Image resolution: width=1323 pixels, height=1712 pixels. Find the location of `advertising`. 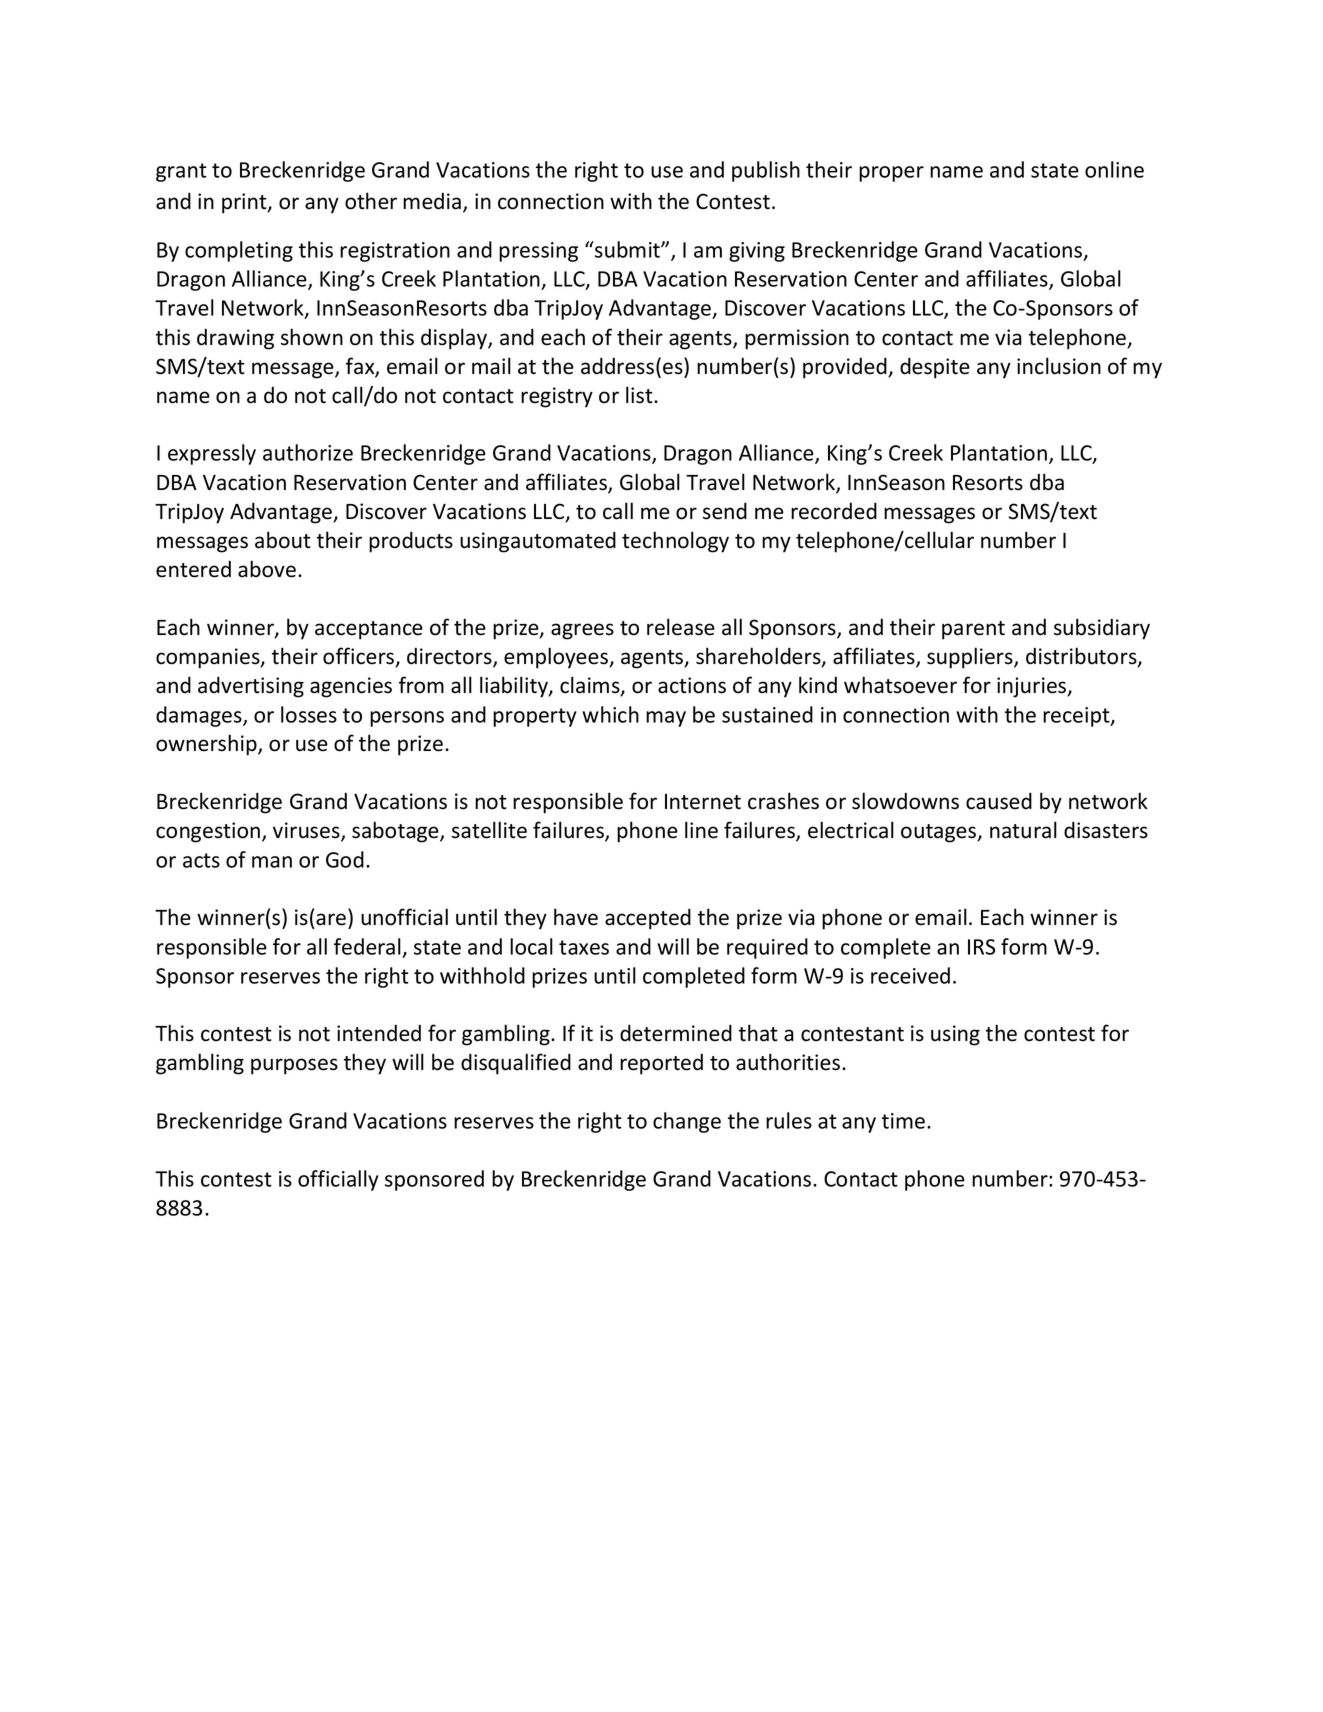

advertising is located at coordinates (251, 687).
